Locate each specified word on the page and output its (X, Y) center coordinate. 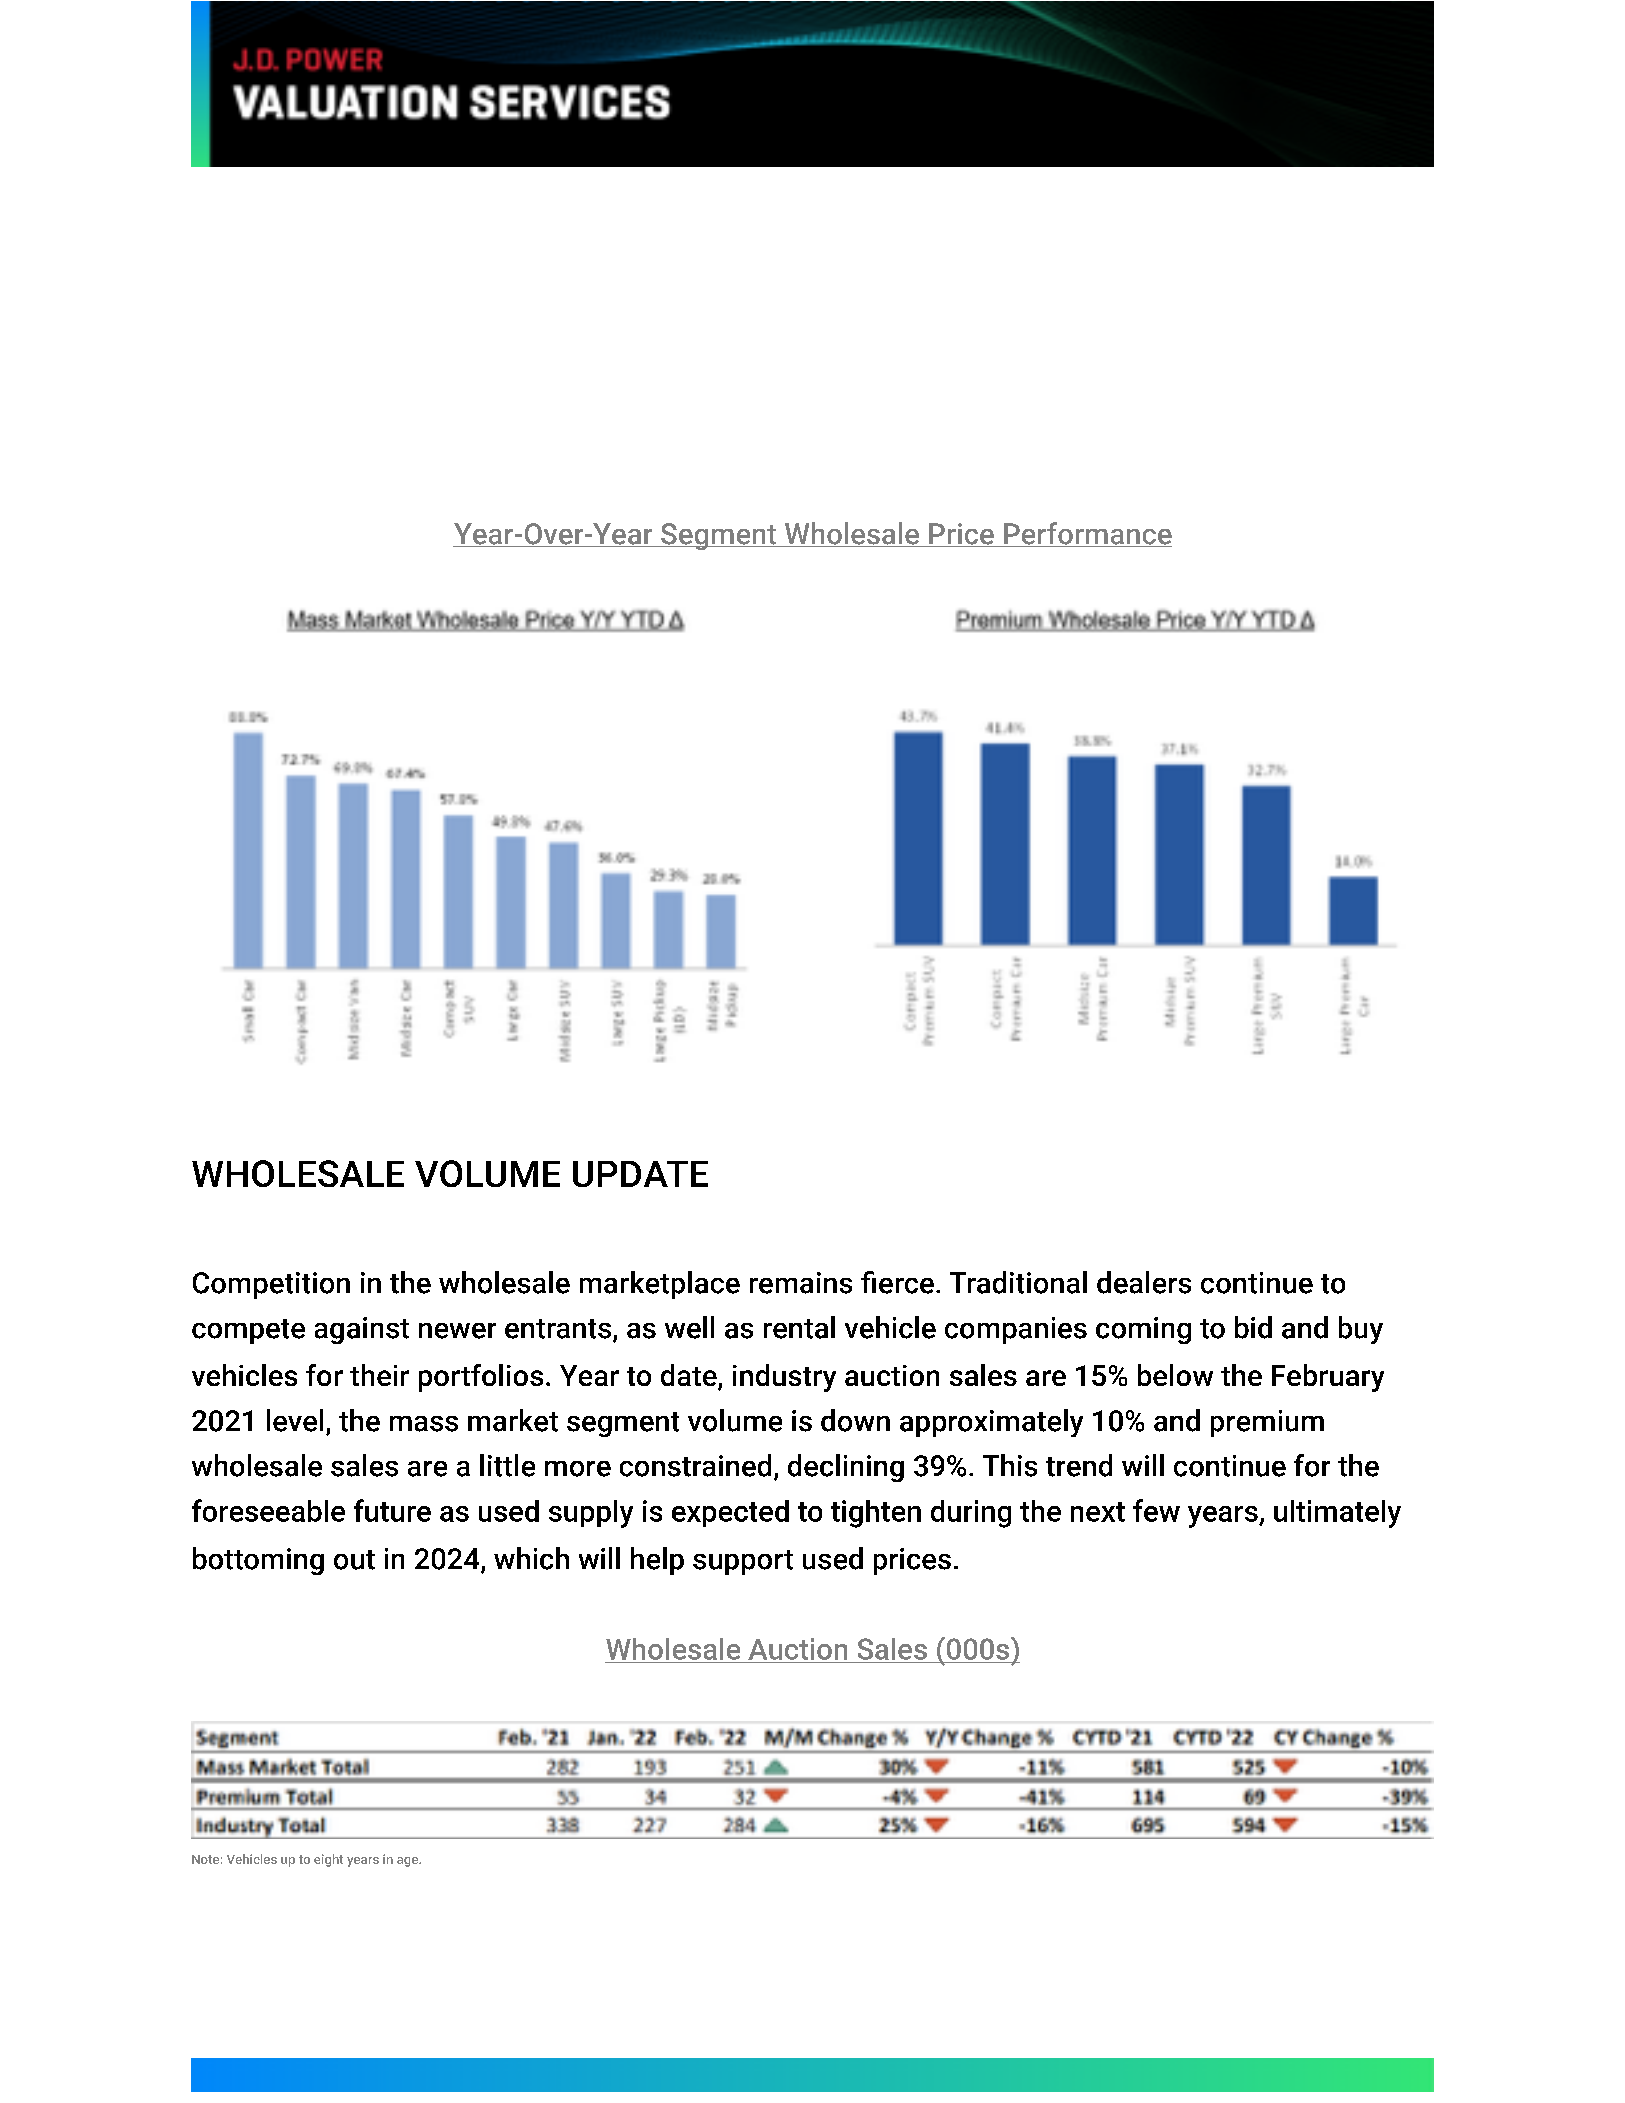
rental (799, 1327)
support (743, 1562)
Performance (1087, 534)
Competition (271, 1285)
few (1156, 1510)
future (392, 1510)
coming (1143, 1330)
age (409, 1862)
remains (801, 1283)
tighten (876, 1514)
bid (1253, 1327)
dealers (1144, 1282)
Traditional (1018, 1282)
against (362, 1330)
